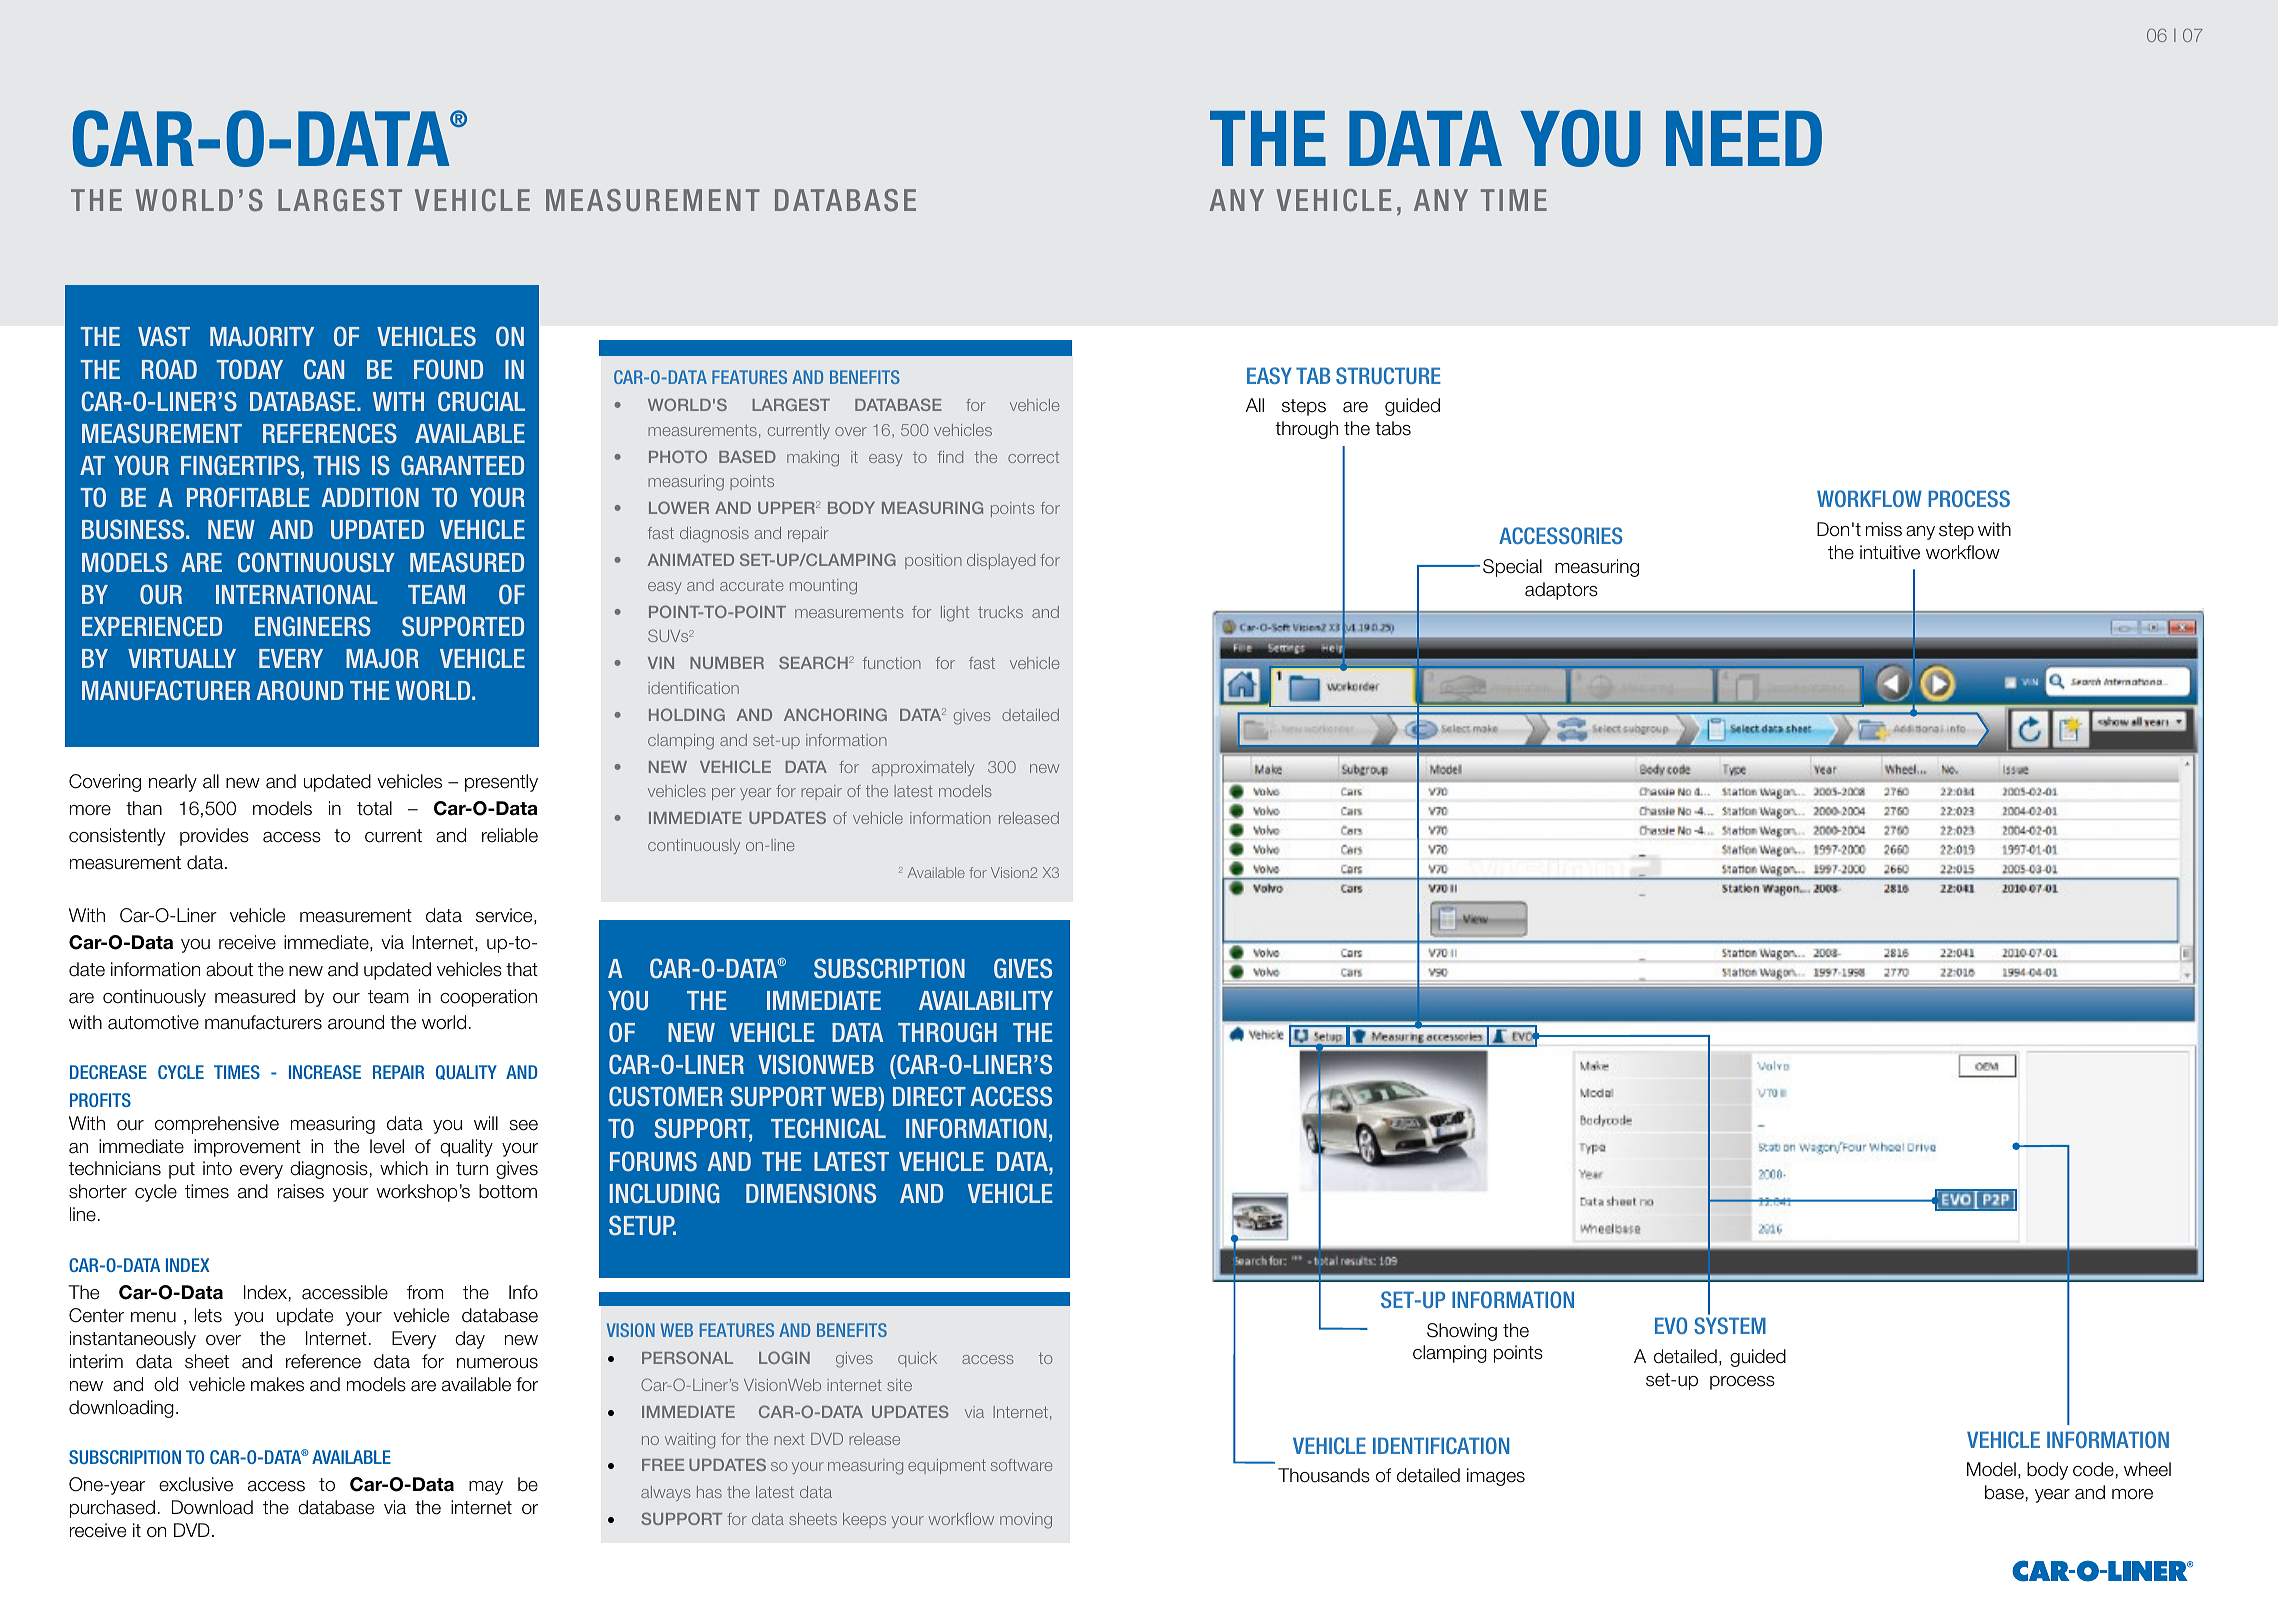 This document has height=1611, width=2278. Describe the element at coordinates (1744, 138) in the document. I see `NEED` at that location.
